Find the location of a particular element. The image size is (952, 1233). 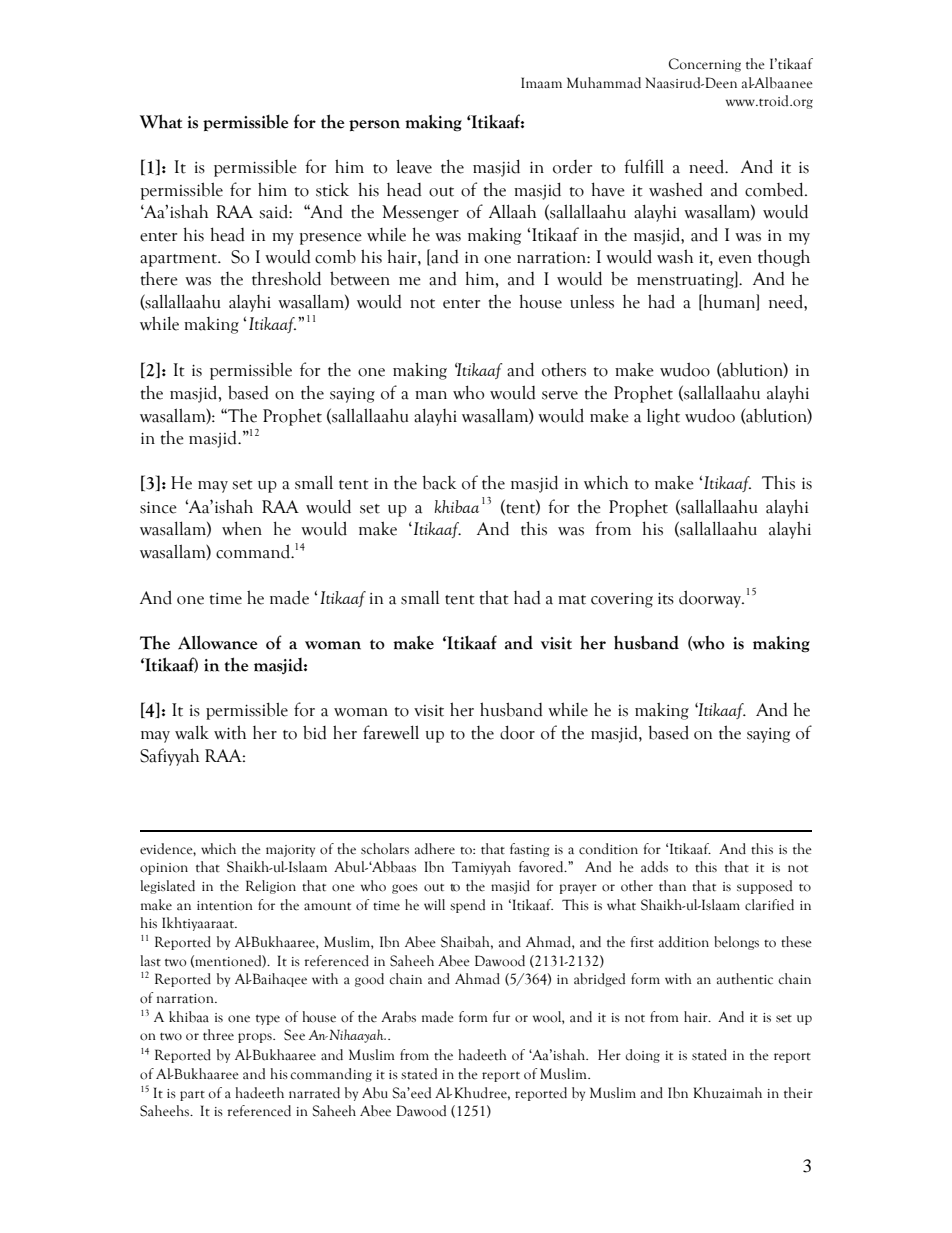

walk is located at coordinates (192, 732).
